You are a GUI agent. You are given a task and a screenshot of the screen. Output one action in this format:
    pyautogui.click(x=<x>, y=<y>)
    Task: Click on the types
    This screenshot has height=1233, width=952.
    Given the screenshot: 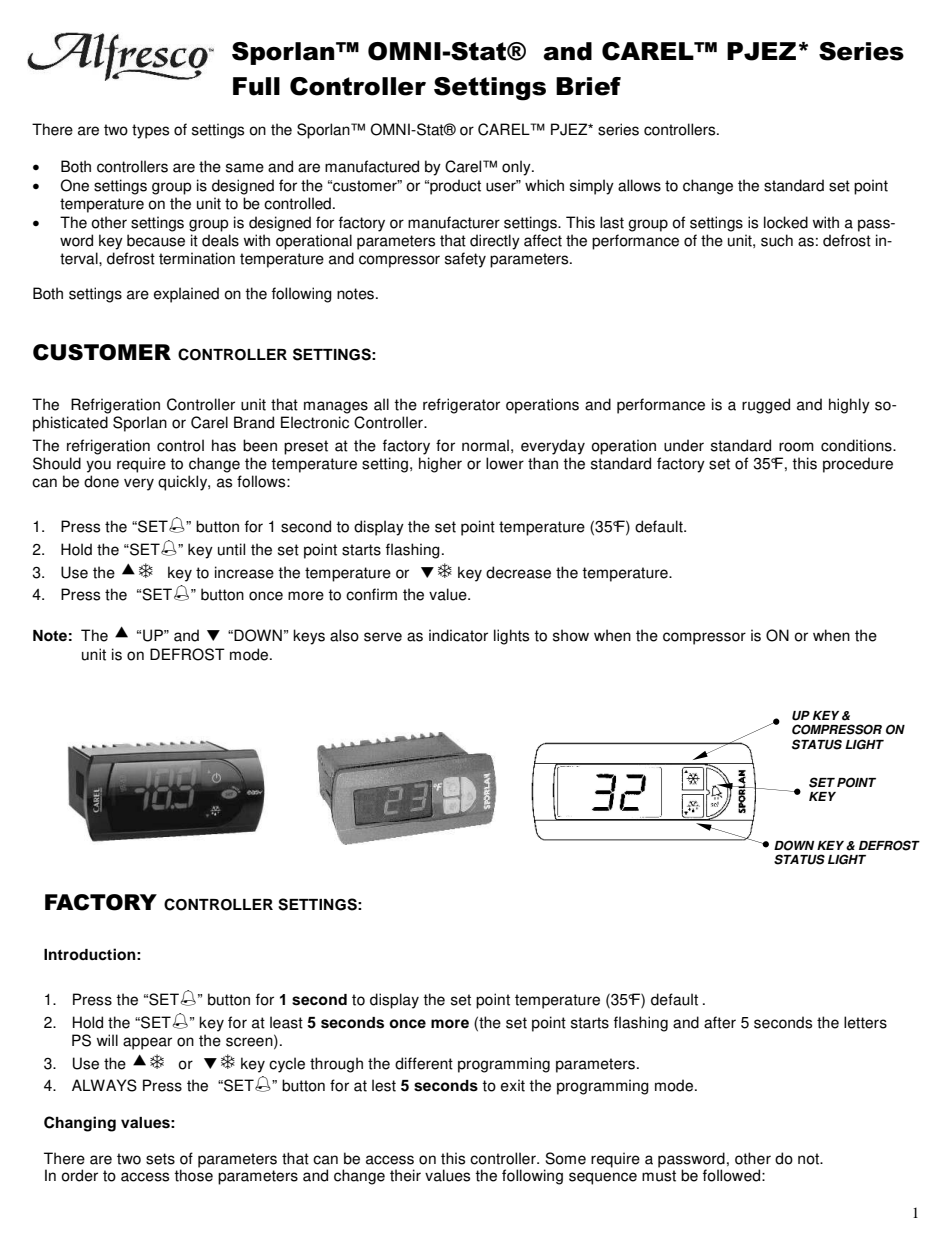 What is the action you would take?
    pyautogui.click(x=150, y=131)
